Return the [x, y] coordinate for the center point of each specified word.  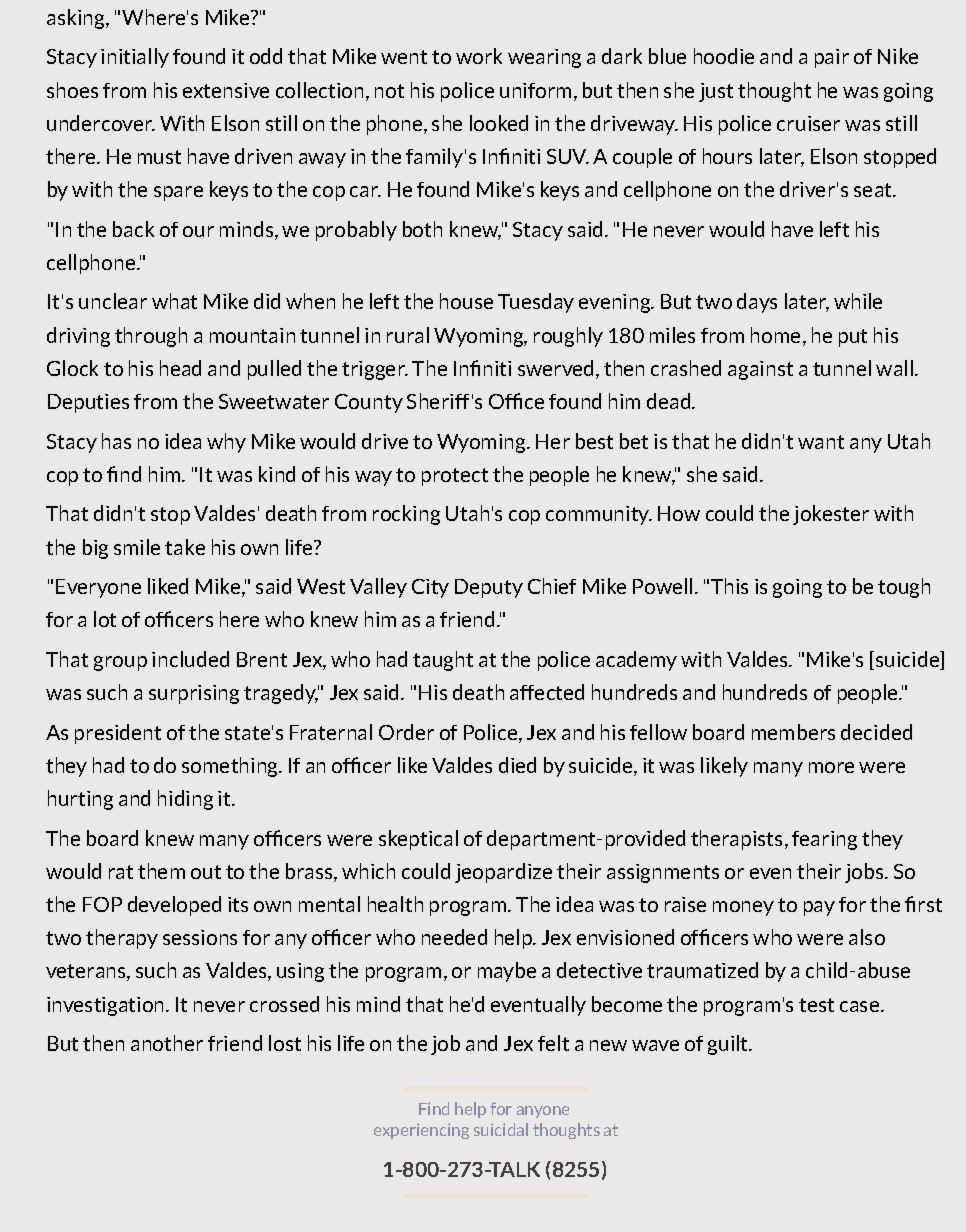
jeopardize [503, 873]
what [174, 301]
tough [904, 588]
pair [832, 58]
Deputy [489, 588]
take [185, 547]
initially [135, 58]
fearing [824, 840]
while [858, 301]
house [466, 301]
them [161, 871]
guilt [729, 1045]
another [167, 1043]
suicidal [501, 1129]
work [479, 56]
